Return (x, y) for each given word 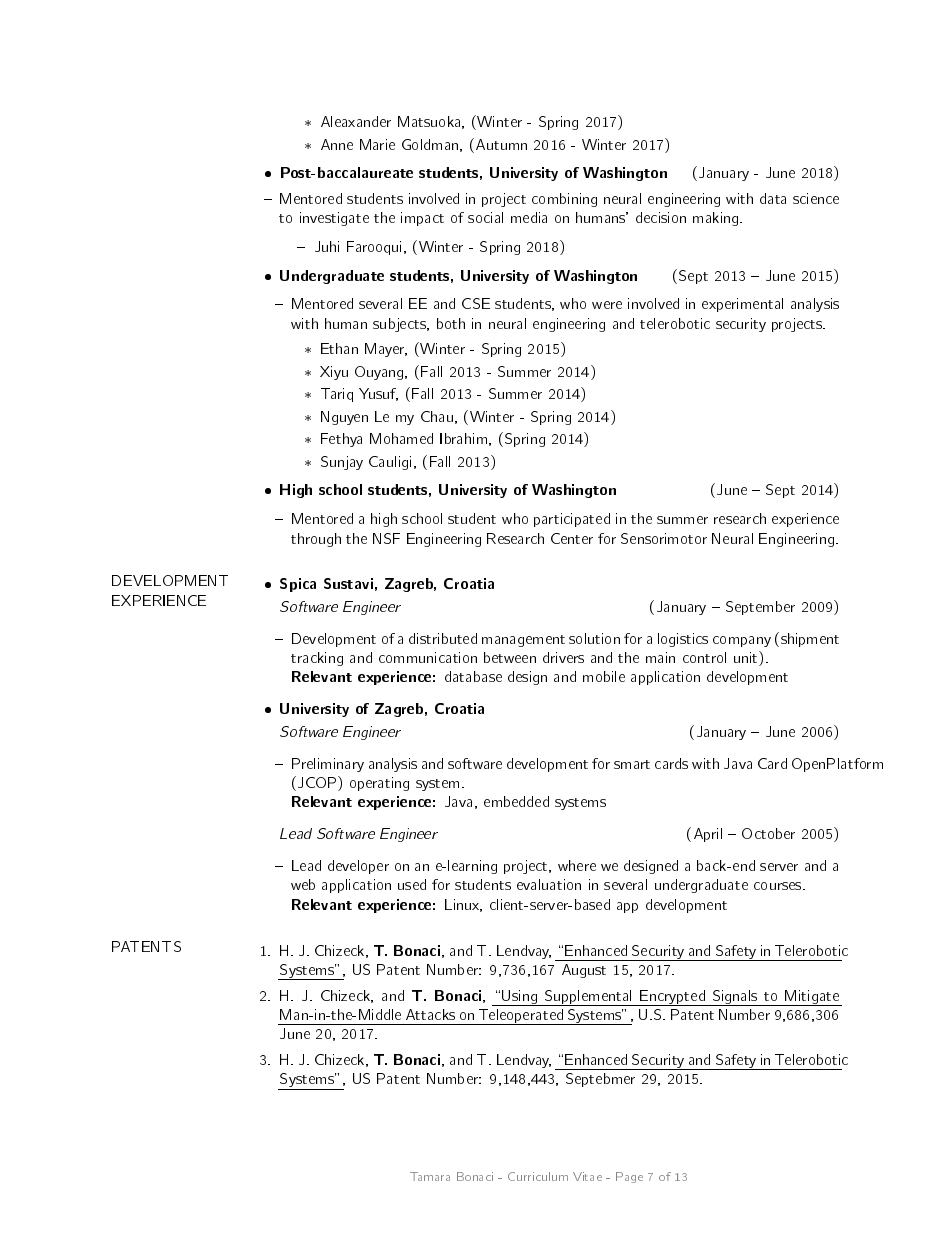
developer (358, 867)
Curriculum (538, 1176)
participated (572, 520)
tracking (317, 659)
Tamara (430, 1176)
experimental (742, 305)
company (742, 641)
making (717, 219)
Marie (377, 144)
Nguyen (344, 418)
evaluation (549, 884)
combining (564, 200)
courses (779, 886)
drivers (563, 657)
